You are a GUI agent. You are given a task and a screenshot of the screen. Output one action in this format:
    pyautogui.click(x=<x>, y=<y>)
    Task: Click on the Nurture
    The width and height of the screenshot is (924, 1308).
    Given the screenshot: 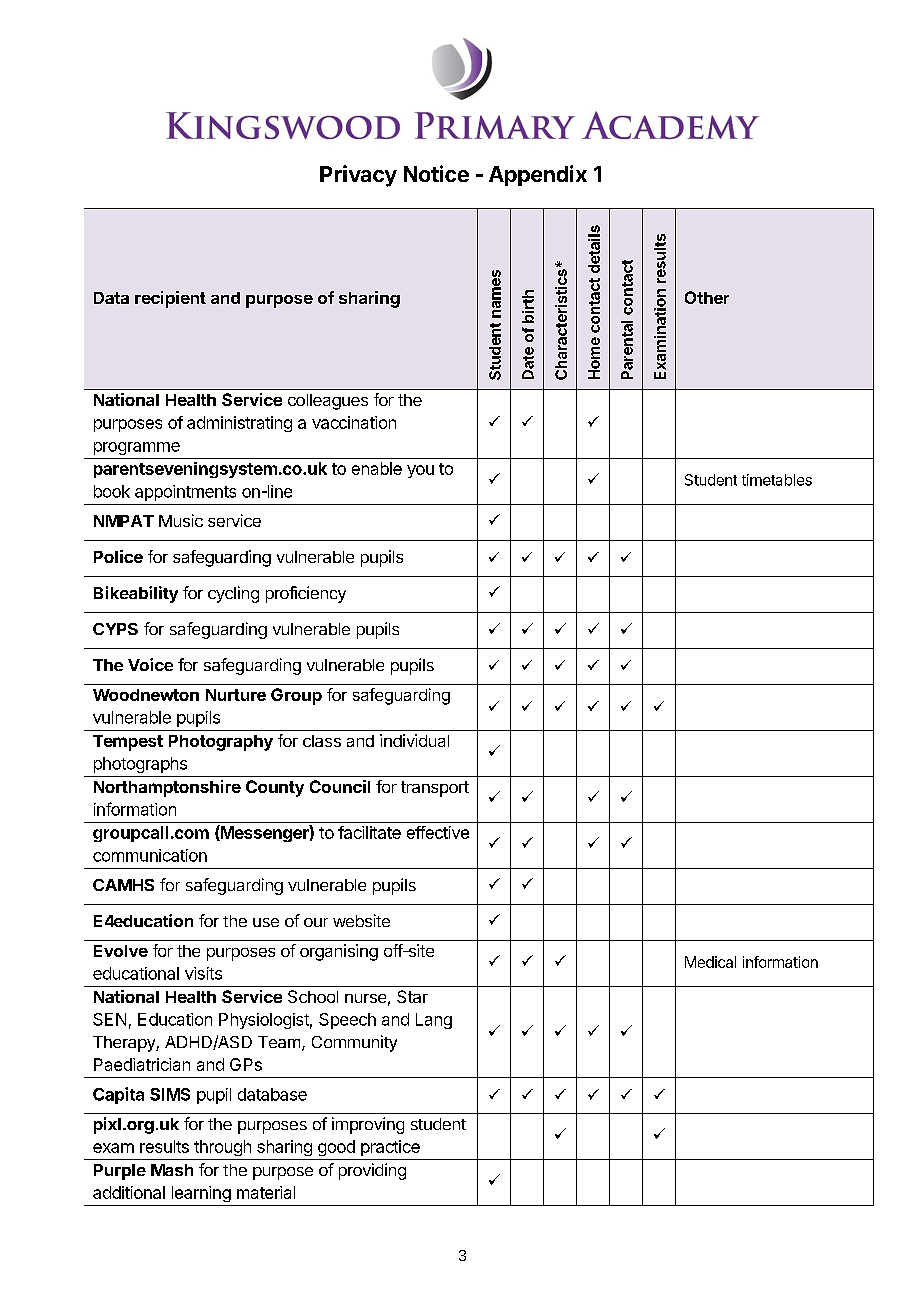 What is the action you would take?
    pyautogui.click(x=236, y=695)
